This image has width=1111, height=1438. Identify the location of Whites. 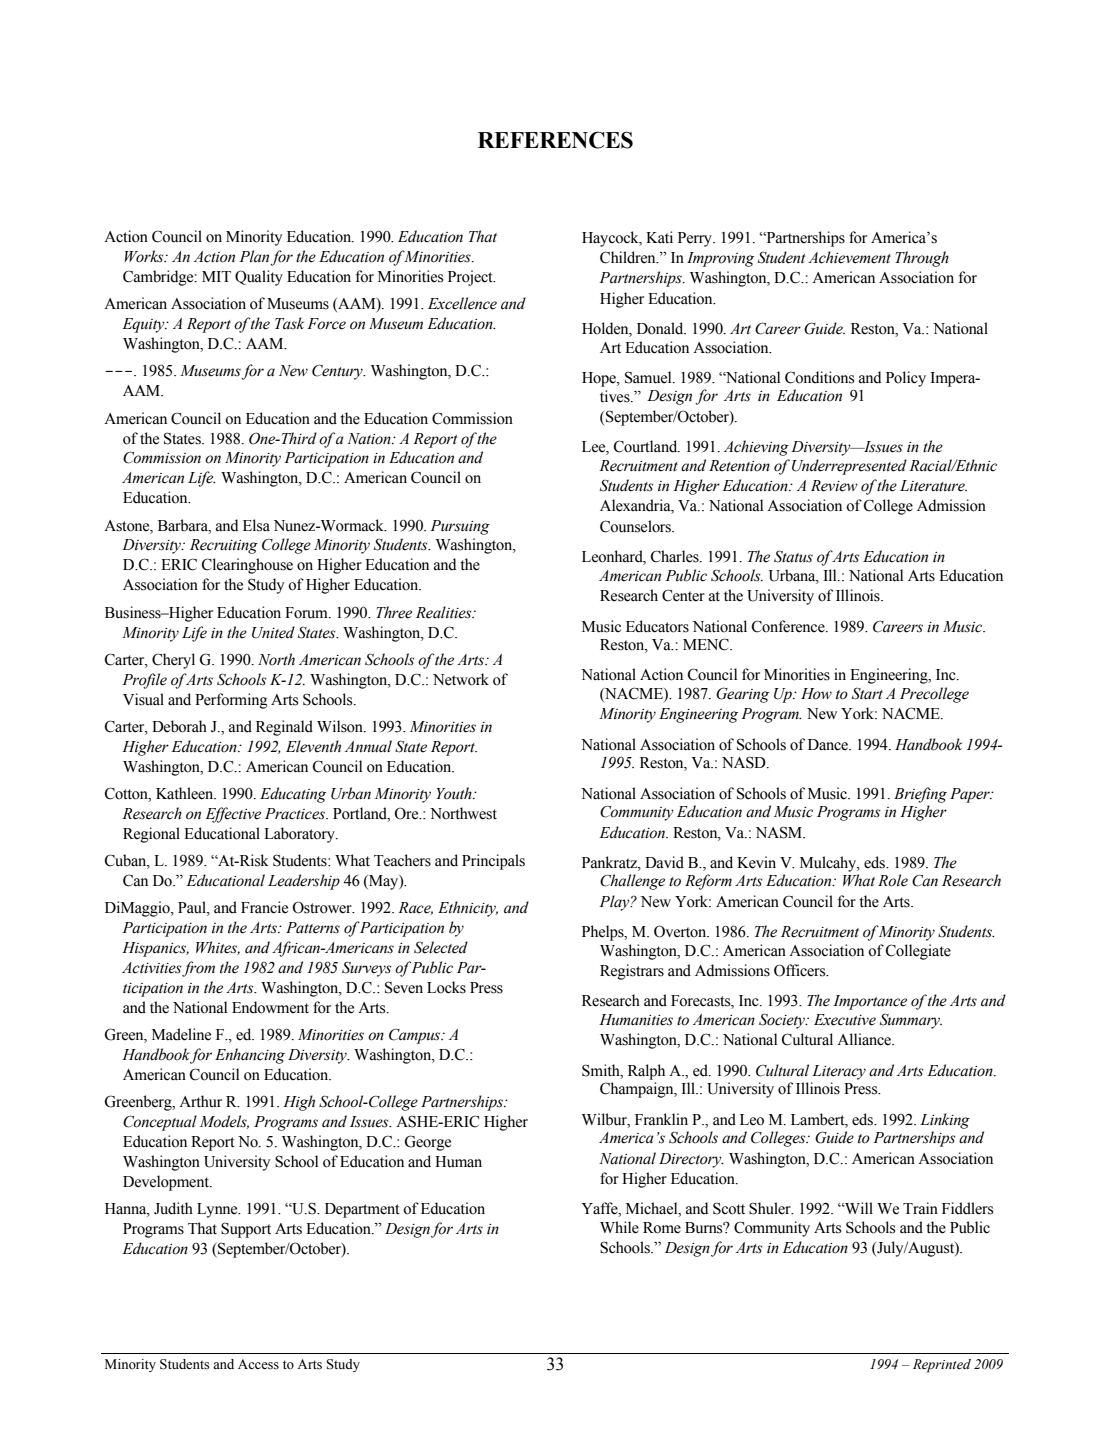
(218, 948).
